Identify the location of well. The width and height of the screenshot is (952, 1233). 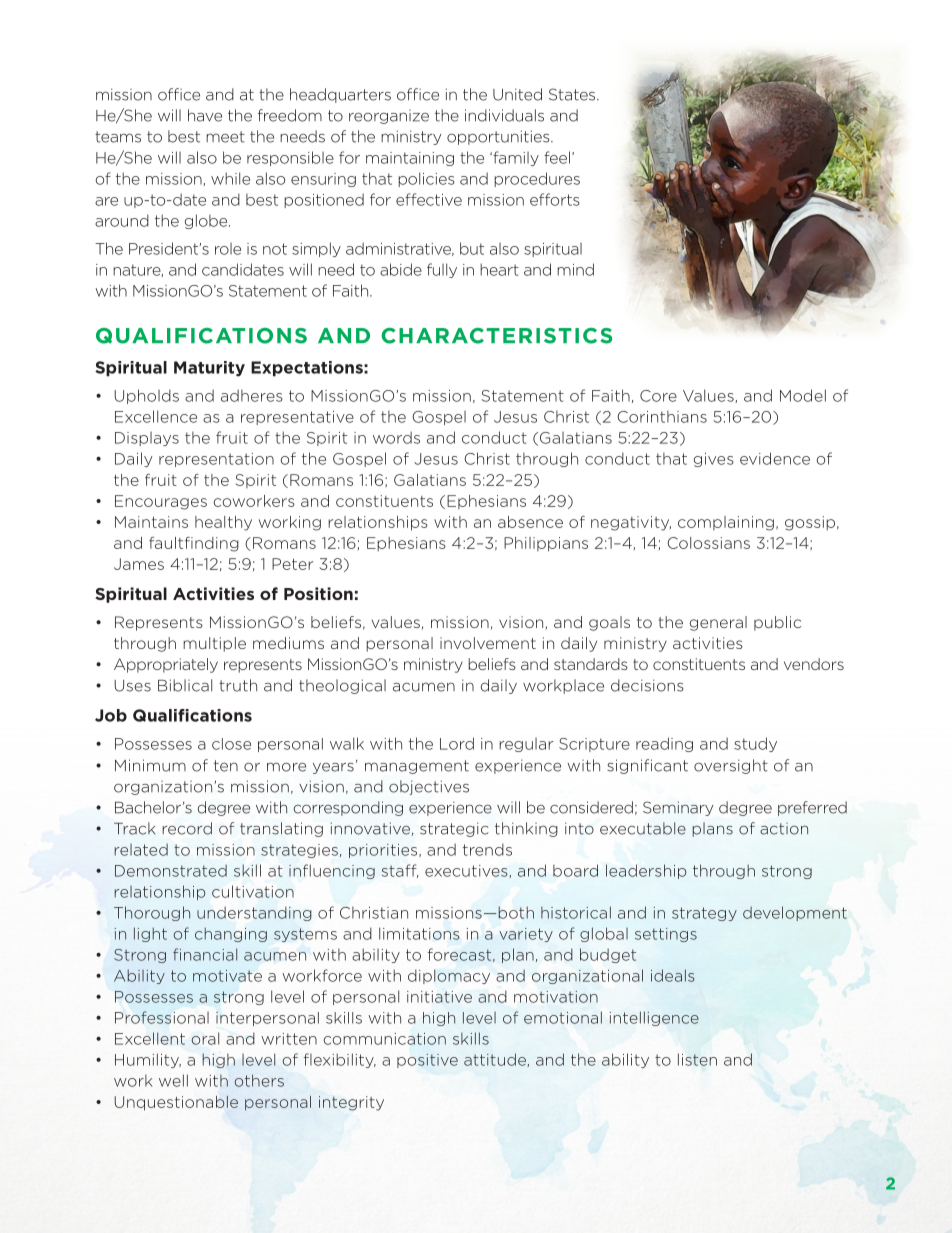
(173, 1080).
